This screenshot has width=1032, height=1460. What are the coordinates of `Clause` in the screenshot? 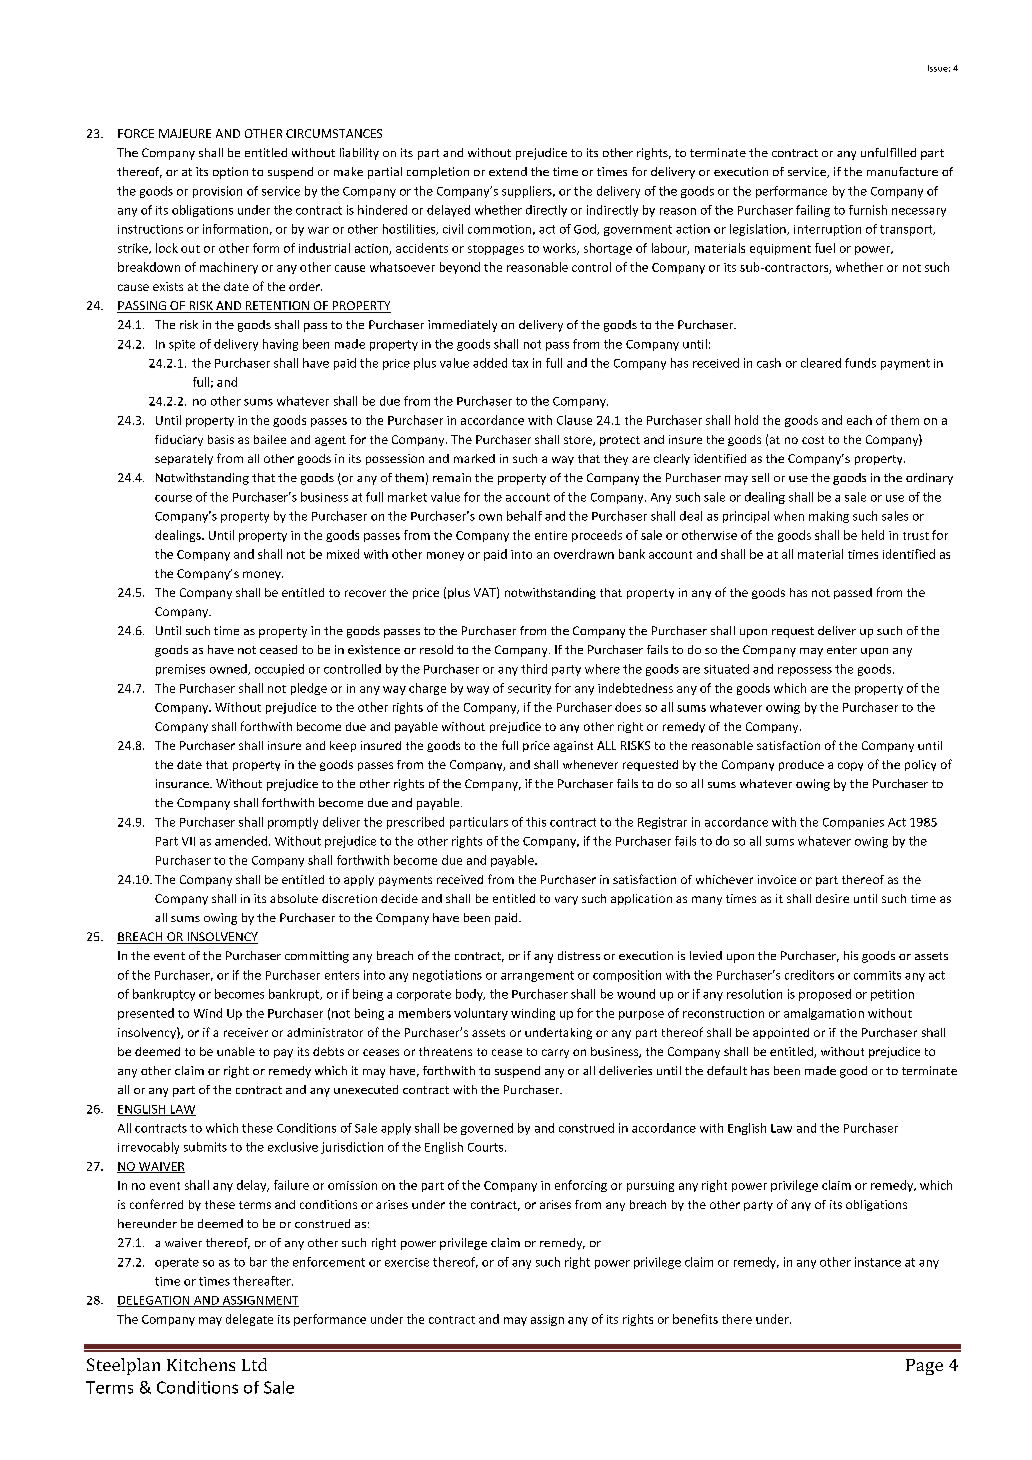 It's located at (574, 420).
